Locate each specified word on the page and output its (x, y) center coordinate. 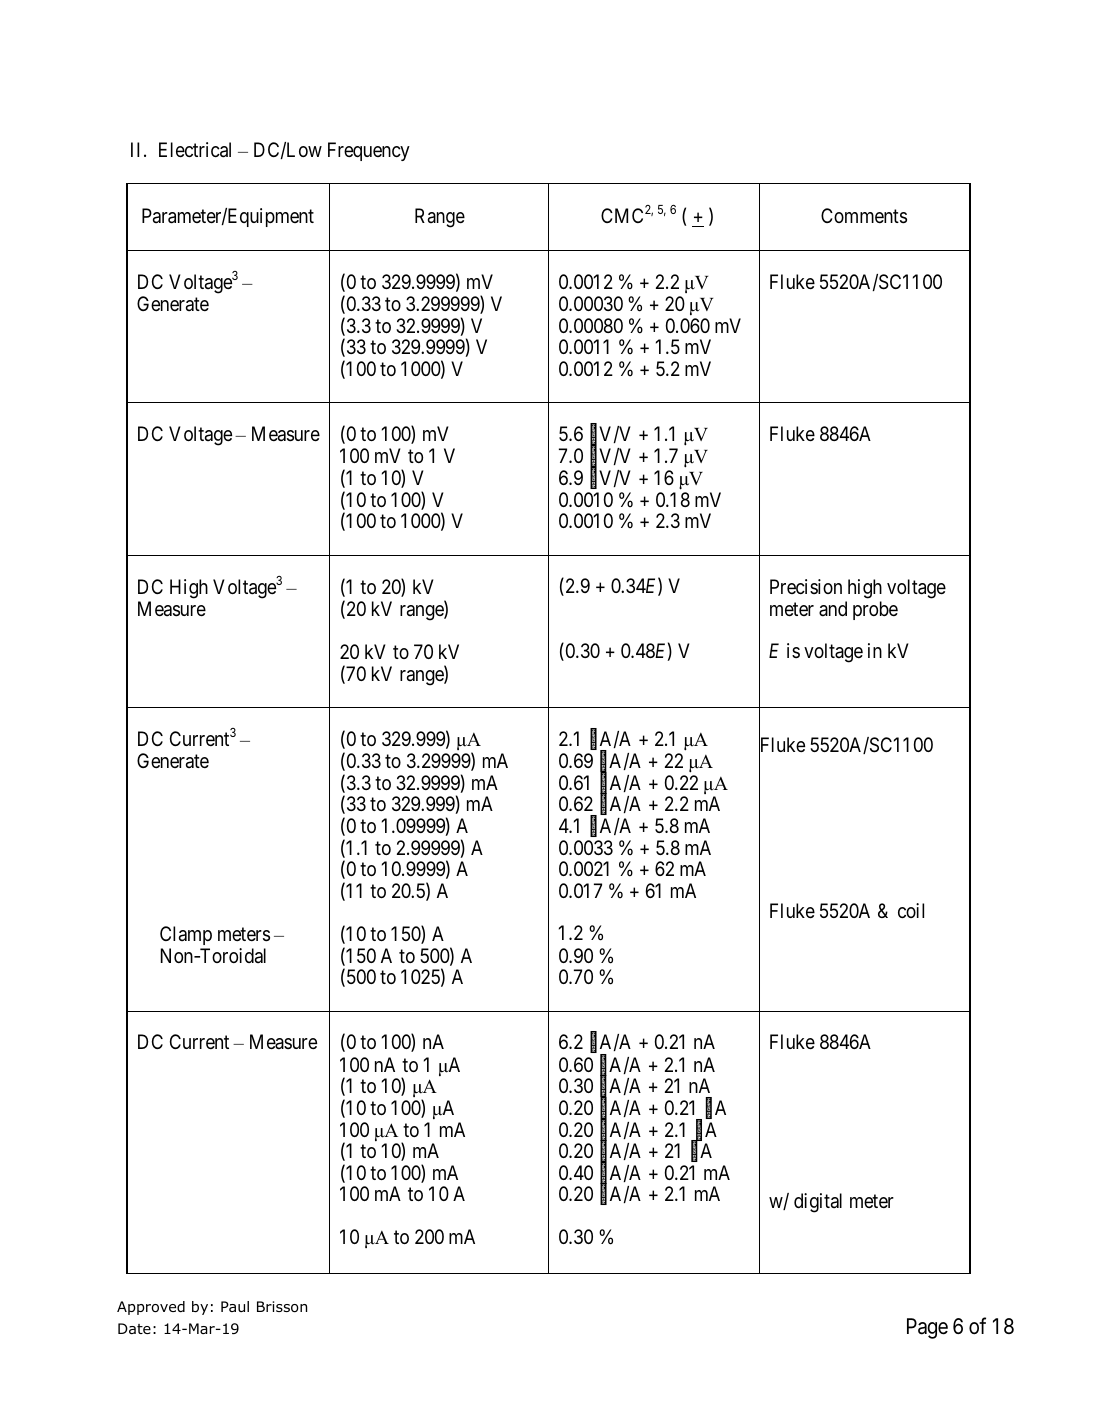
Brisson (282, 1307)
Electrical (195, 150)
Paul (235, 1306)
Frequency (369, 151)
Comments (864, 216)
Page (927, 1328)
